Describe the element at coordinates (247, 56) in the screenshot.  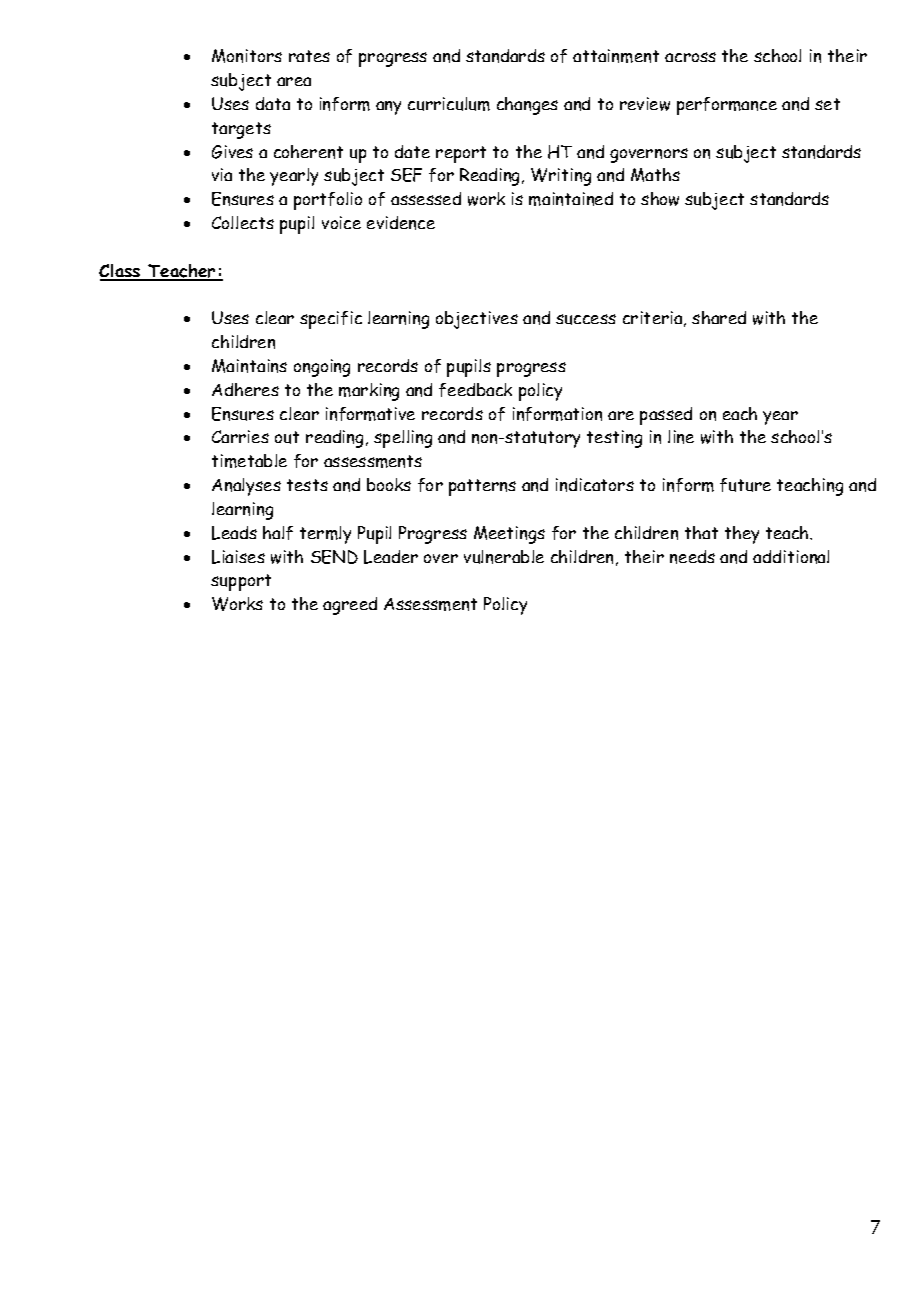
I see `Monitors` at that location.
